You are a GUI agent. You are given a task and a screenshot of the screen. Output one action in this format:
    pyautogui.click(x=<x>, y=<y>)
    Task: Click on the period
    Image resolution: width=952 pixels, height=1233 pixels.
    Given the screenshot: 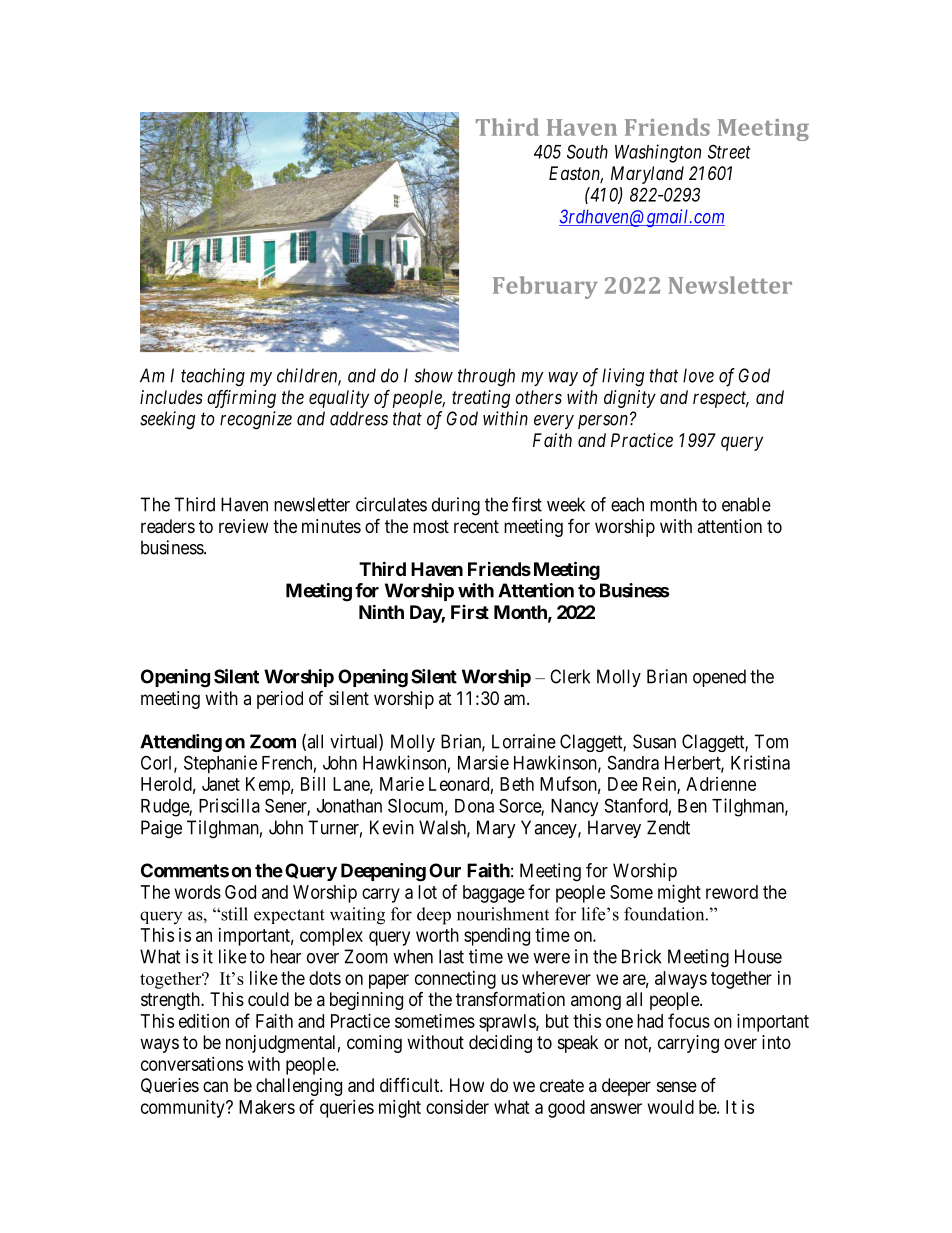 What is the action you would take?
    pyautogui.click(x=280, y=700)
